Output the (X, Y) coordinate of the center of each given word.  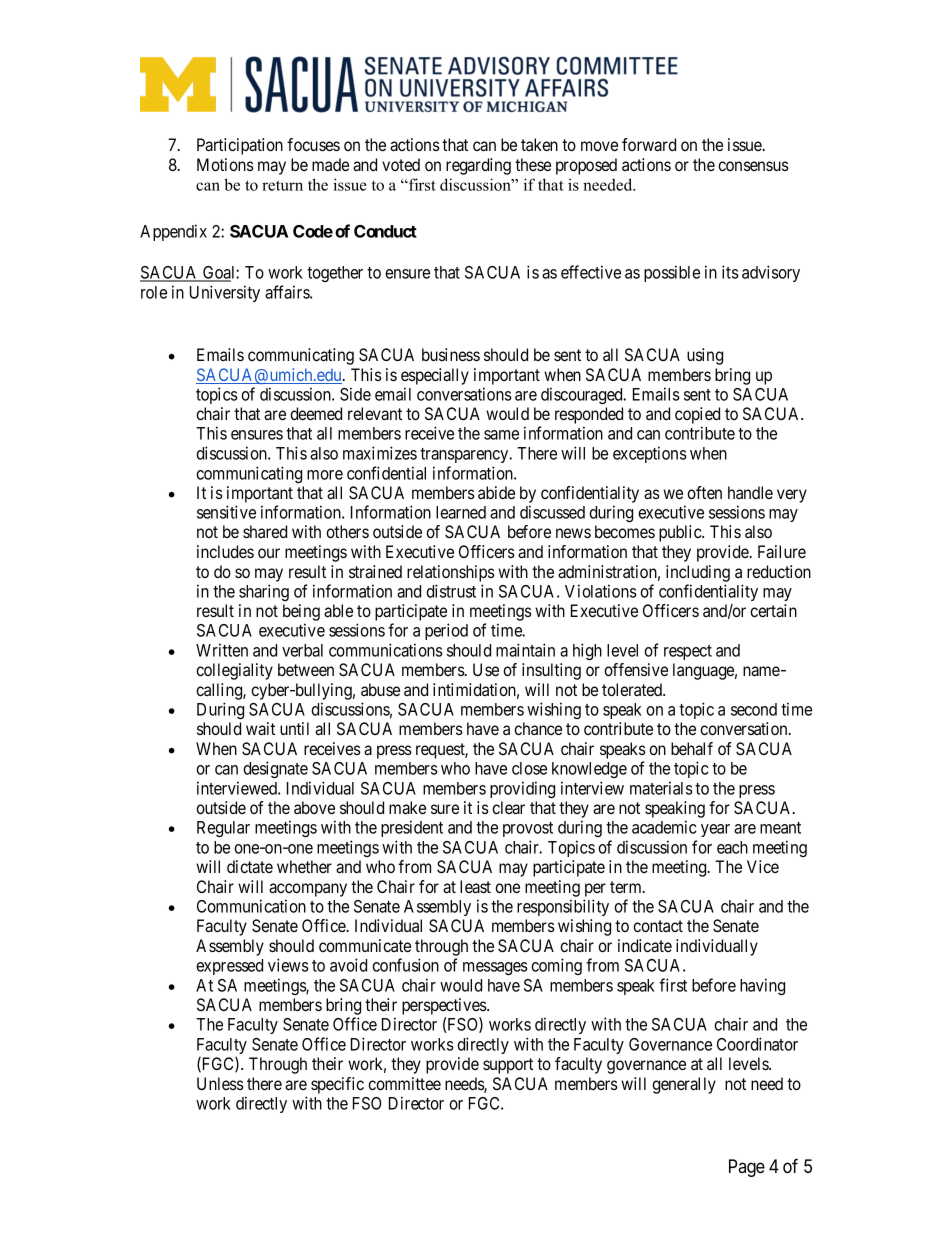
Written (222, 650)
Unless (220, 1083)
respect (688, 652)
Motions (225, 164)
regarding (478, 166)
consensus (753, 166)
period (446, 631)
